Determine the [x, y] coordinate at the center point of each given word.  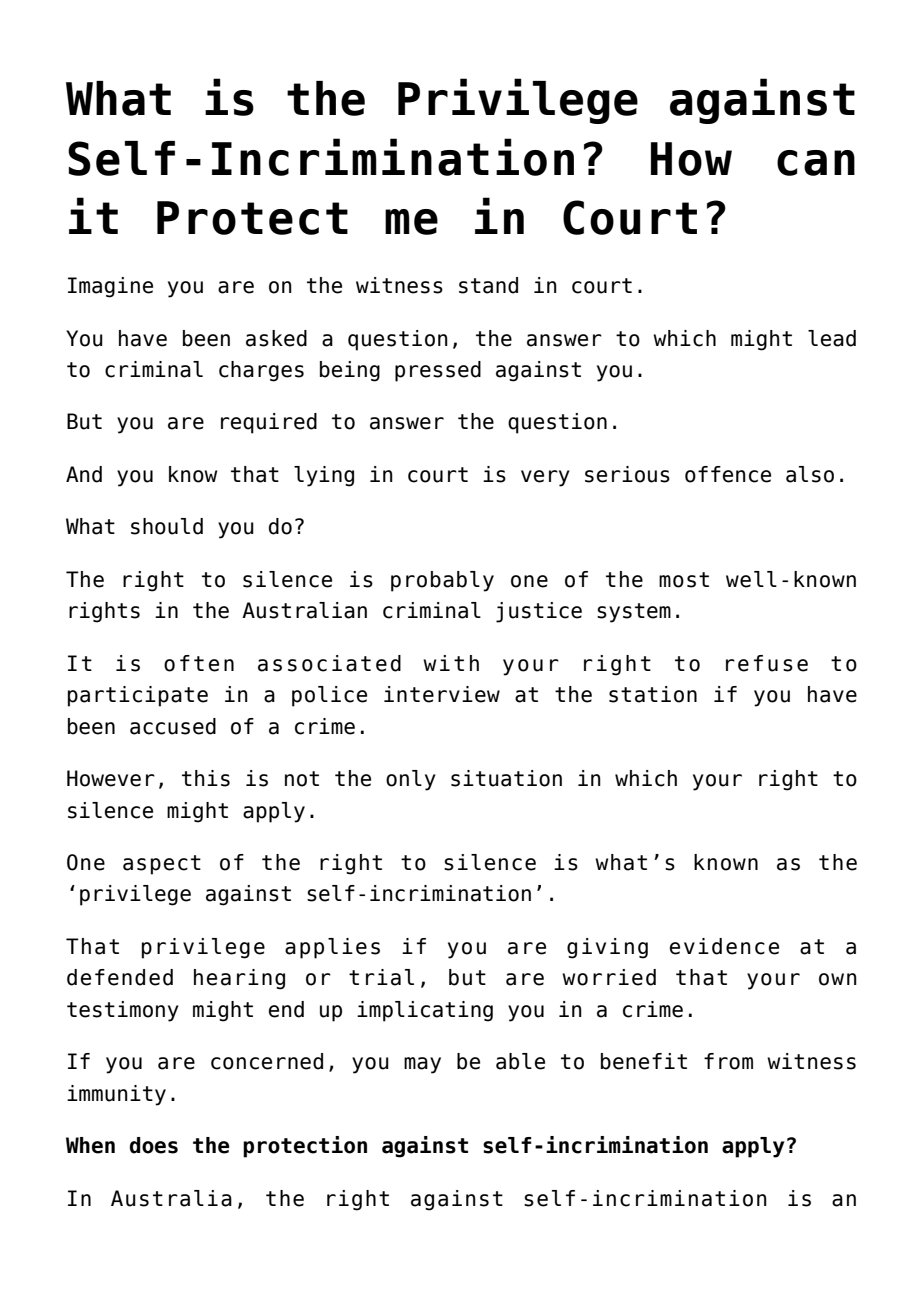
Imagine [110, 287]
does [154, 1145]
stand [488, 285]
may [422, 1065]
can [816, 163]
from [728, 1061]
